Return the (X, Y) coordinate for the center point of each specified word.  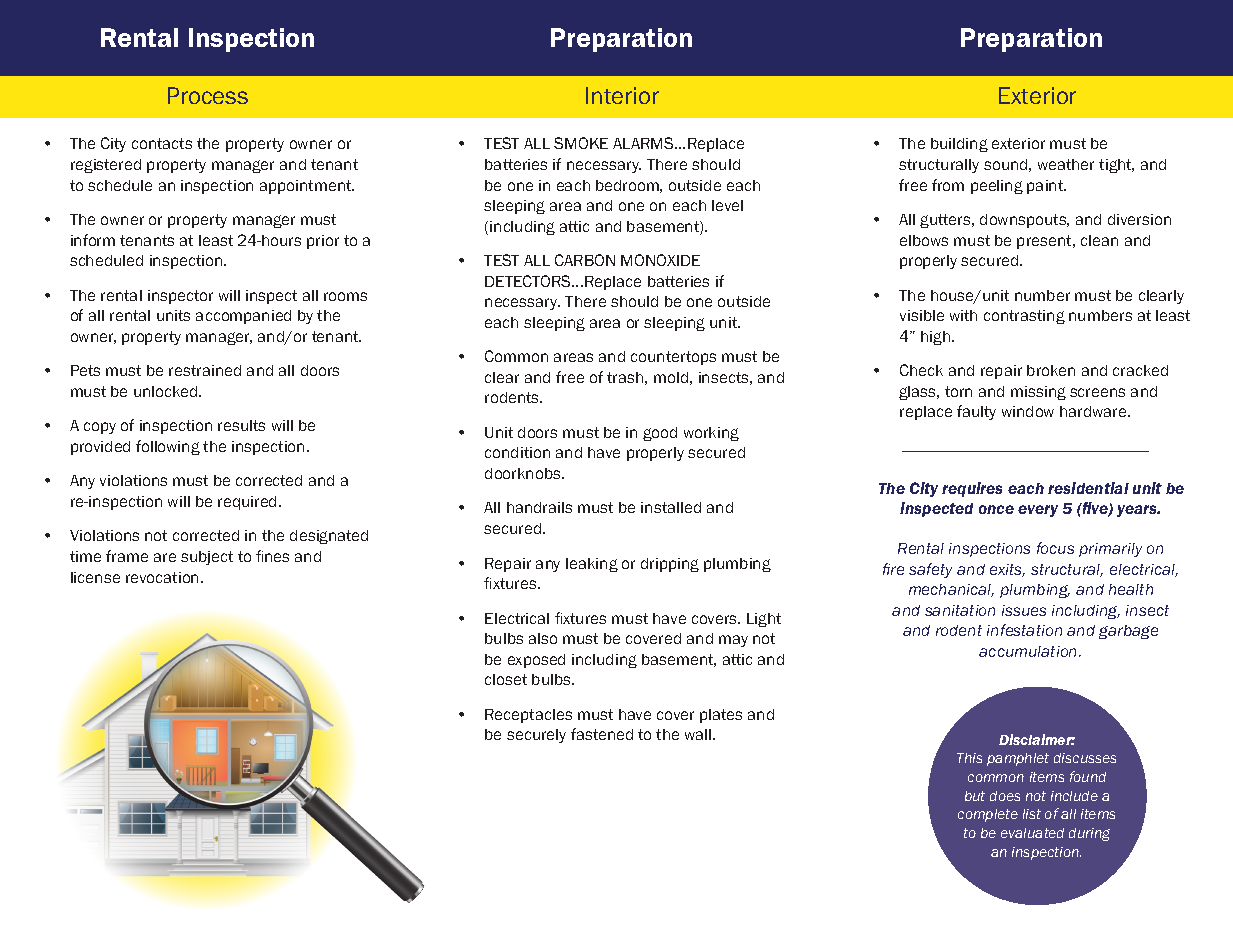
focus (1055, 548)
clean (1099, 240)
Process (208, 95)
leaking (592, 565)
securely (536, 736)
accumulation (1029, 651)
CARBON (585, 260)
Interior (622, 95)
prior (323, 242)
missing (1038, 393)
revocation (162, 577)
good (660, 434)
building (959, 145)
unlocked (167, 391)
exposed (536, 661)
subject (207, 558)
